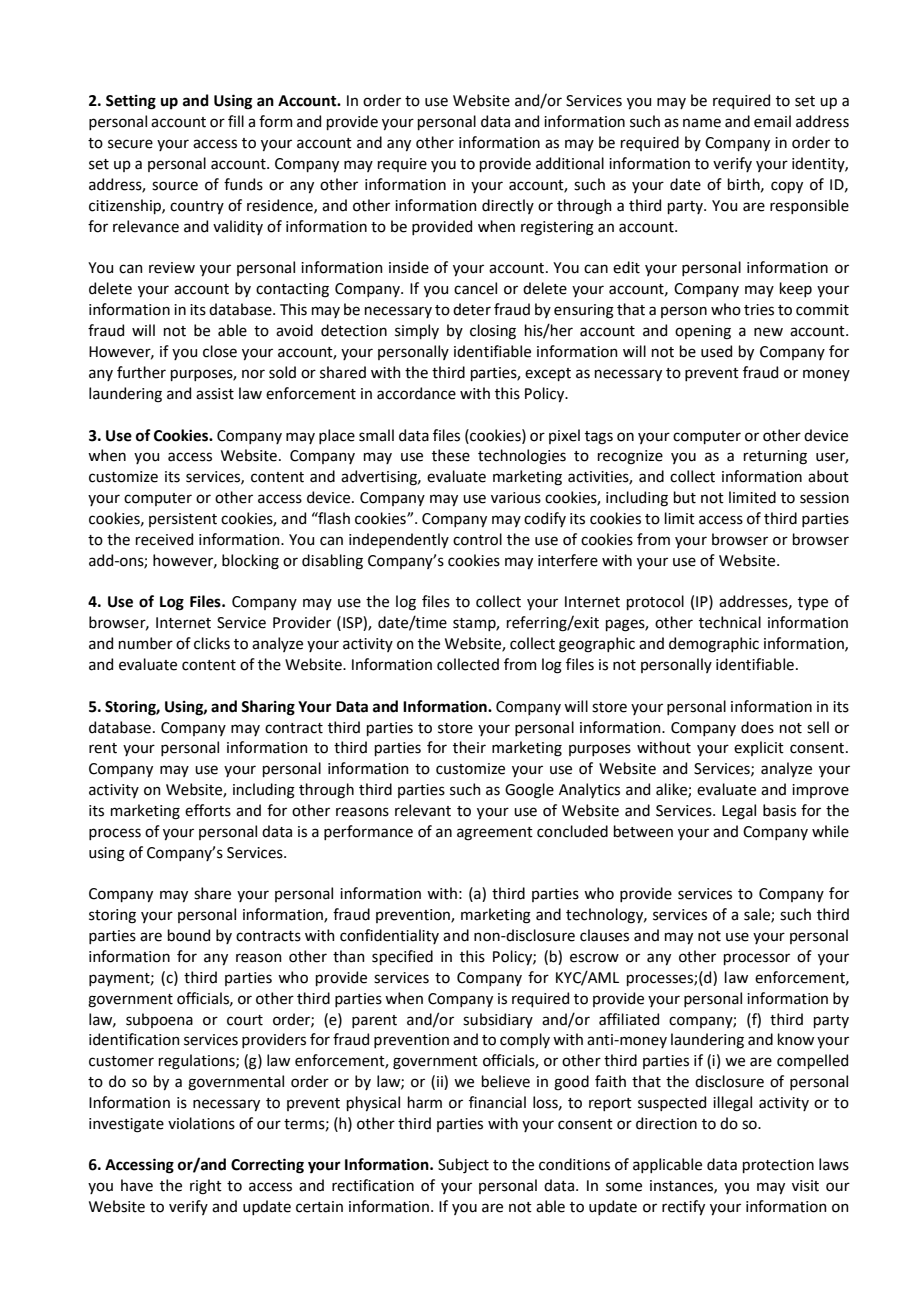  I want to click on directly, so click(508, 206).
